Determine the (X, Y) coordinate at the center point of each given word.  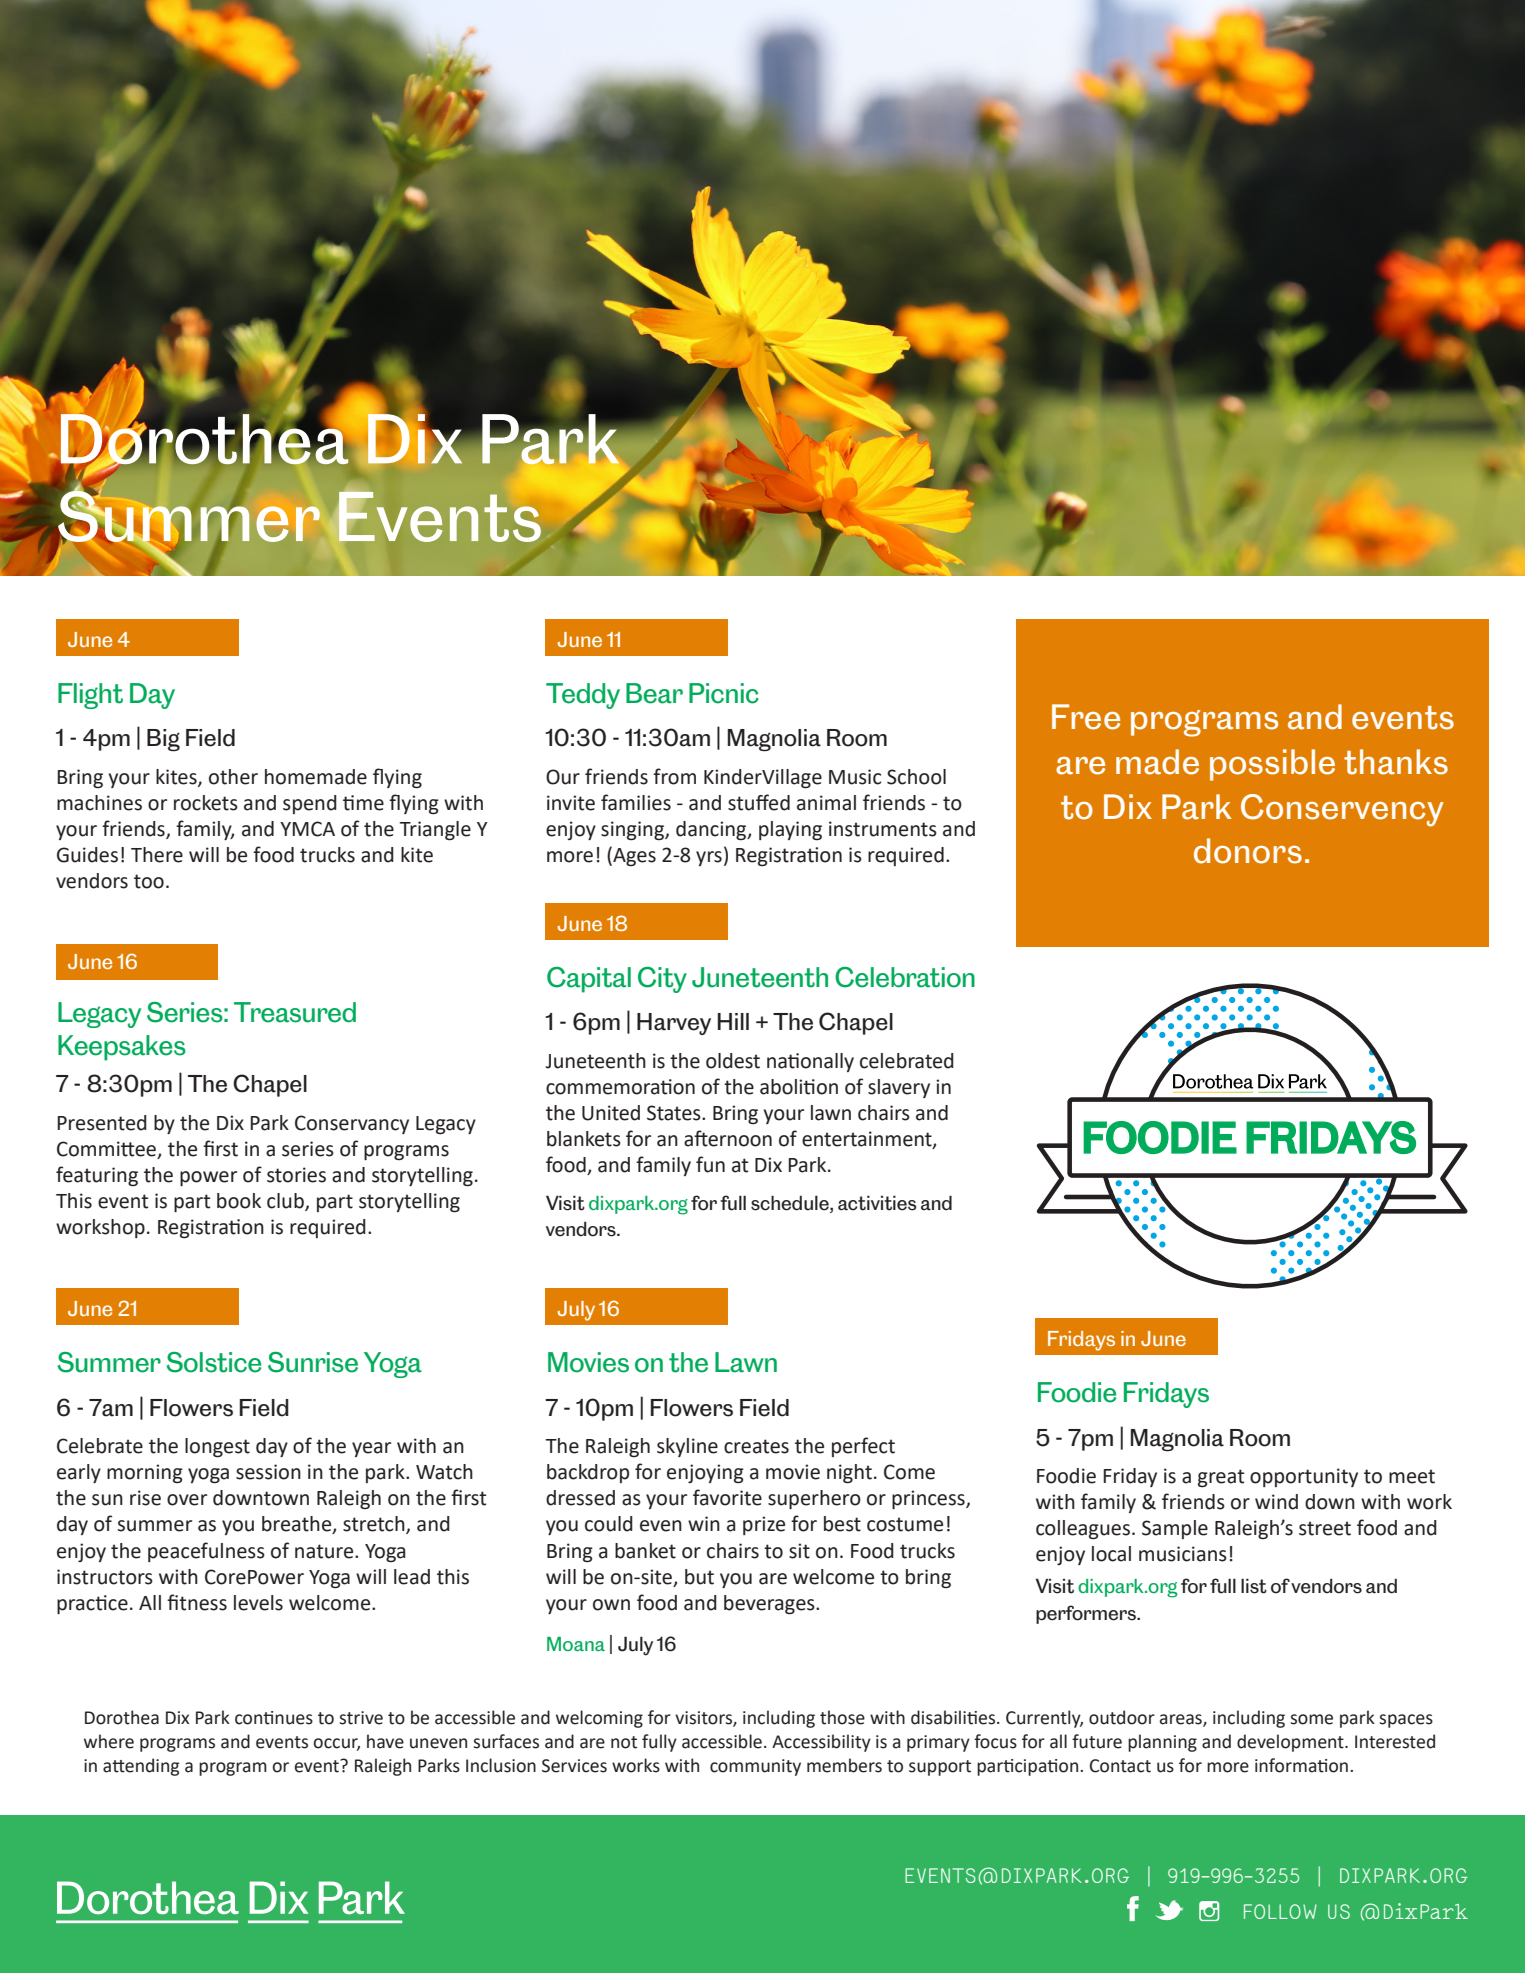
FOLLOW (1280, 1911)
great (1221, 1478)
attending (141, 1767)
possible (1272, 765)
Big (163, 740)
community (755, 1767)
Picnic (724, 693)
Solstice (213, 1362)
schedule (791, 1203)
